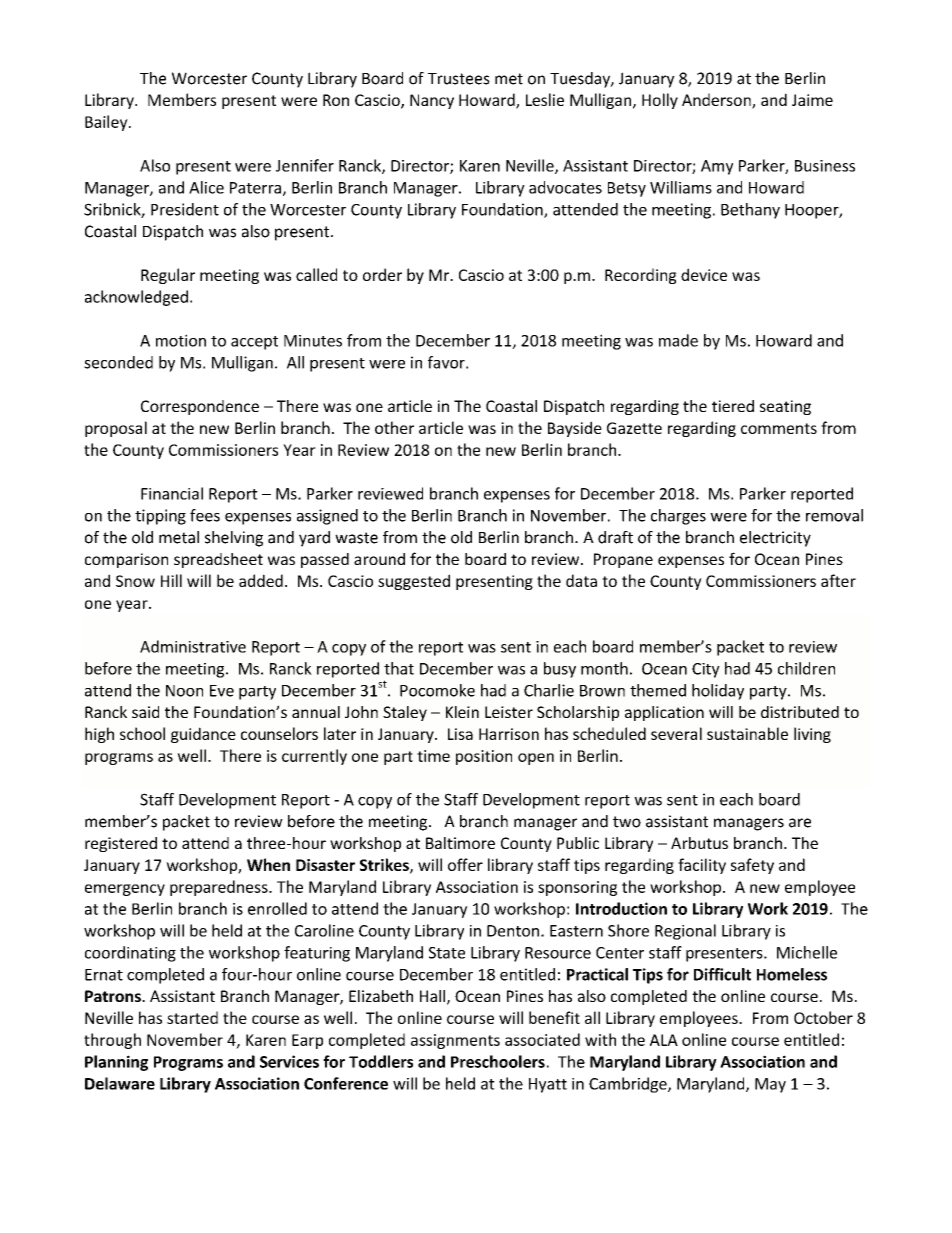 This screenshot has height=1233, width=952. Describe the element at coordinates (779, 428) in the screenshot. I see `comments` at that location.
